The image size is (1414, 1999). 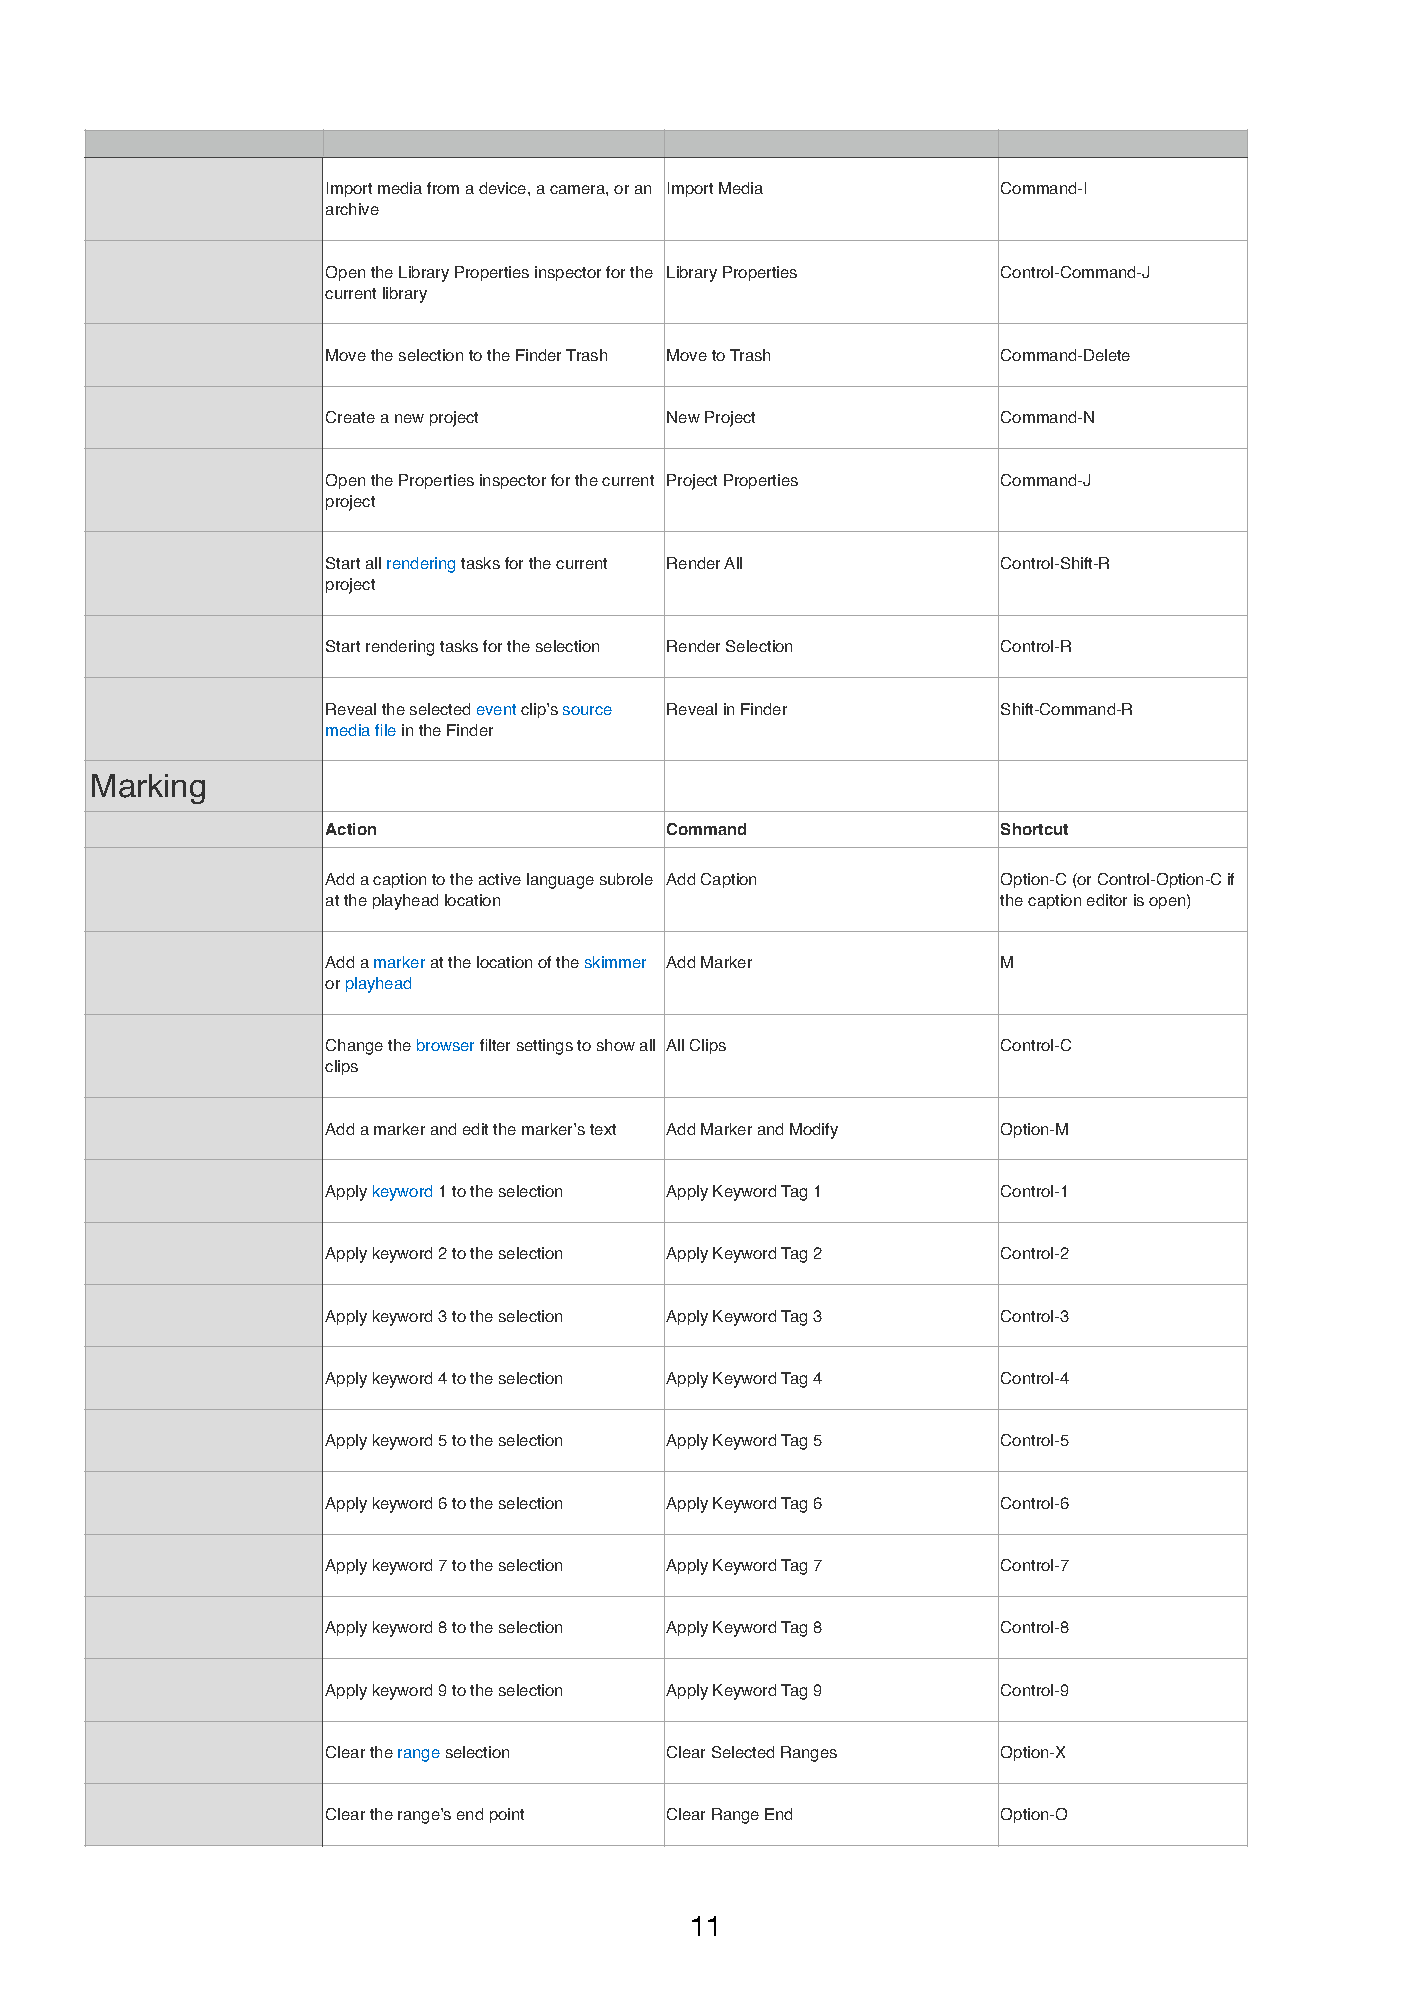 I want to click on show, so click(x=616, y=1045).
